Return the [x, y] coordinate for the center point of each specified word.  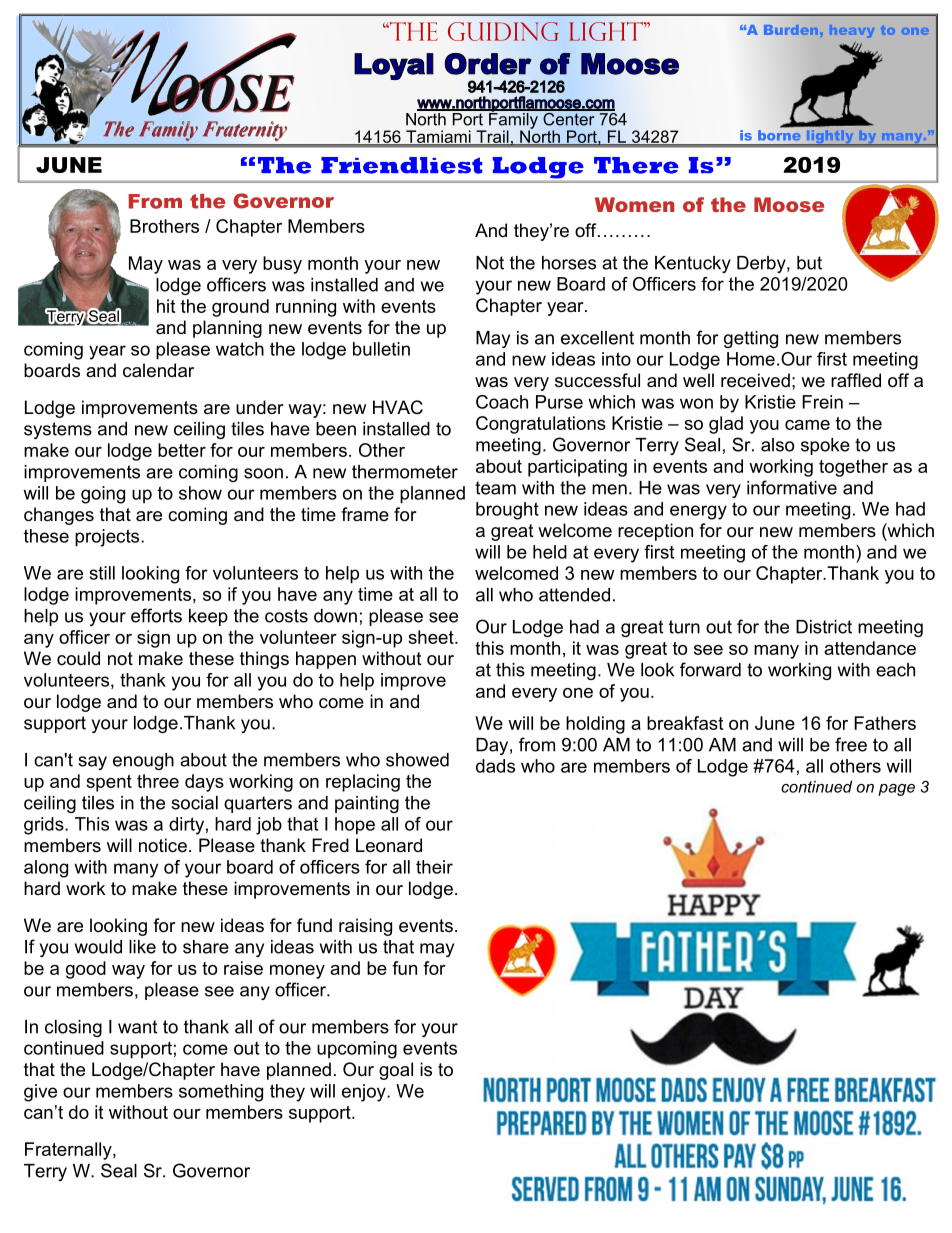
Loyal [394, 66]
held [550, 552]
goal [396, 1071]
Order [488, 64]
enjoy [365, 1093]
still [102, 573]
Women [634, 204]
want [137, 1027]
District [824, 627]
